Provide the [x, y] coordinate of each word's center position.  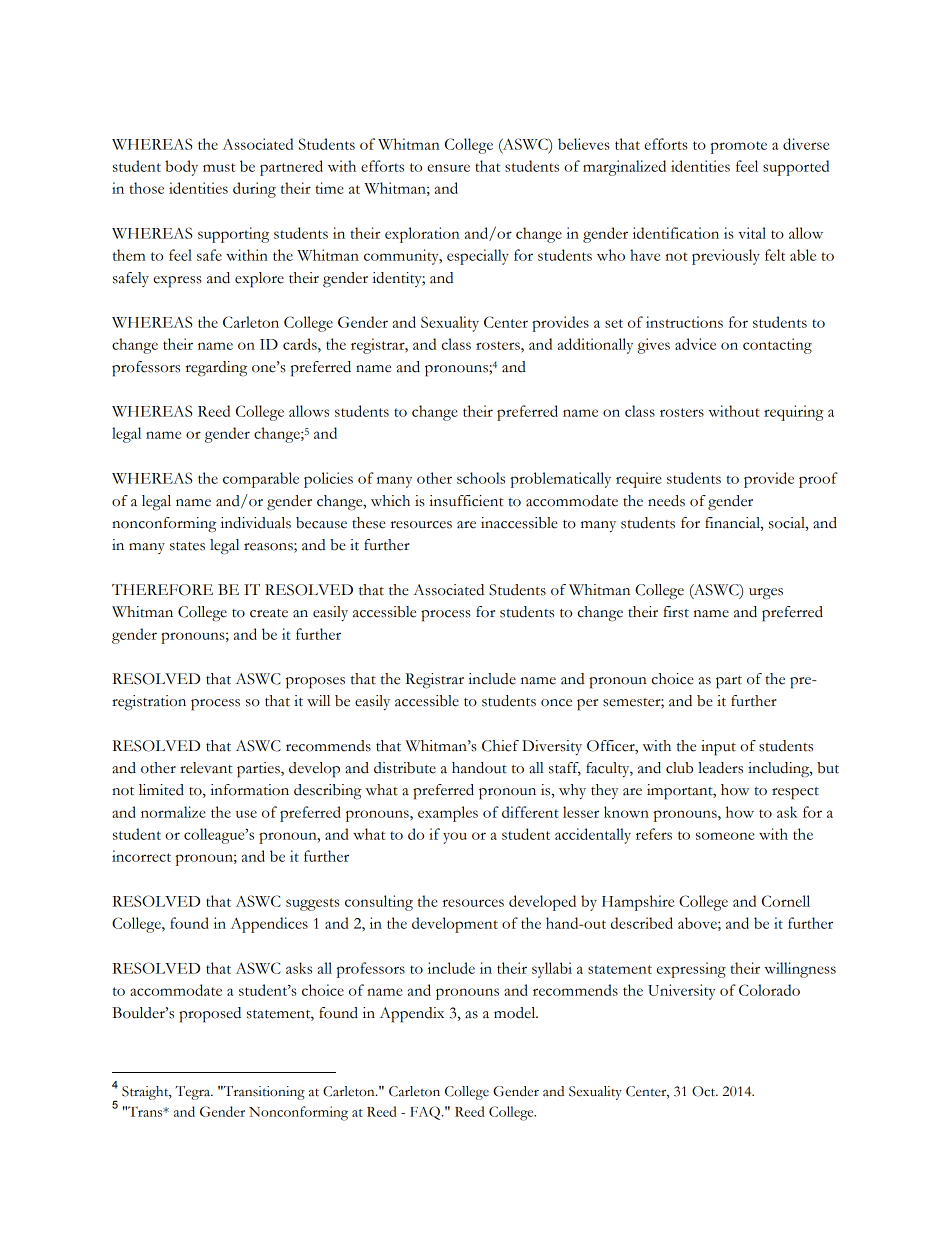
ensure [448, 168]
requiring [794, 413]
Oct [705, 1091]
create [269, 613]
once [556, 703]
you [455, 838]
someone [725, 836]
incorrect [141, 856]
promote [738, 147]
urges [766, 594]
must [219, 167]
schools [481, 478]
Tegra [194, 1093]
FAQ [426, 1113]
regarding [216, 369]
